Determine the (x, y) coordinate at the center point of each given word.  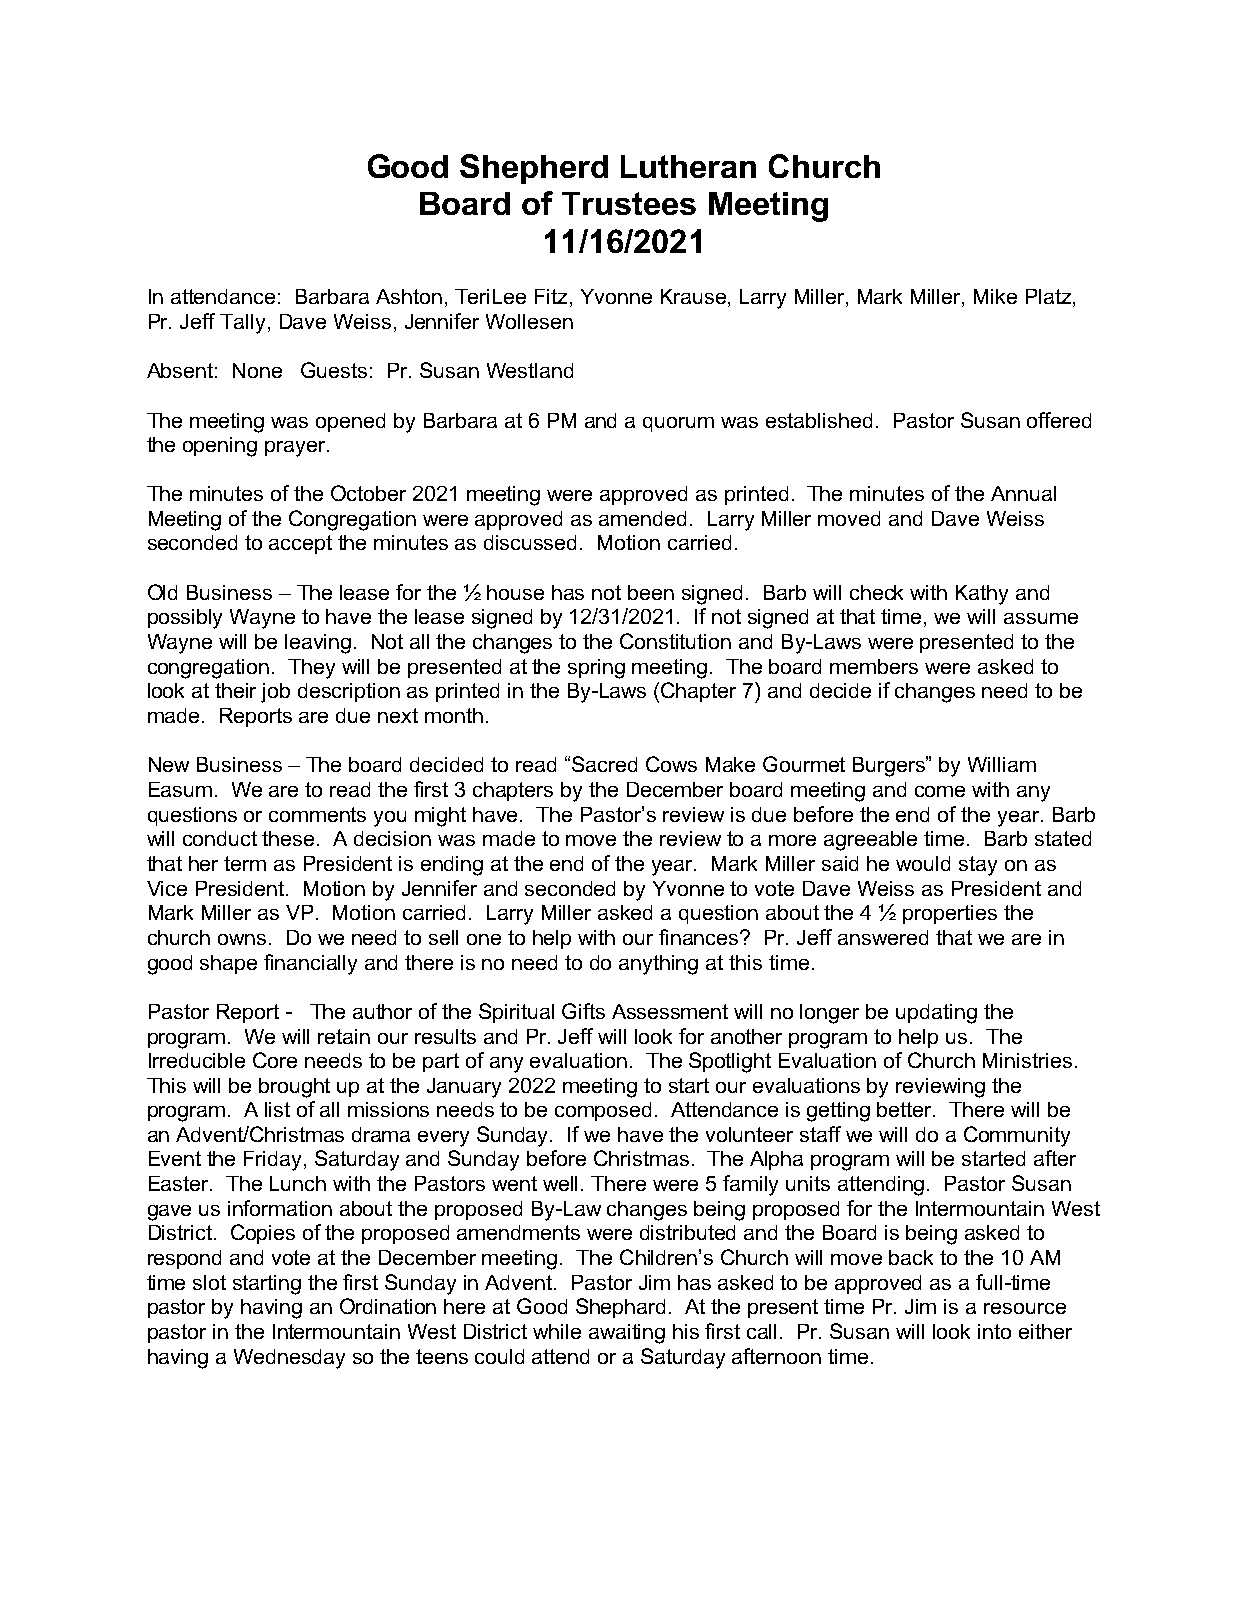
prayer (296, 449)
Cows (671, 764)
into (994, 1331)
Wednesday (289, 1359)
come (940, 791)
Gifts (583, 1011)
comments (317, 814)
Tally (242, 324)
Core (275, 1060)
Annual (1023, 493)
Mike (995, 296)
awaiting (627, 1334)
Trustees (629, 203)
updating (936, 1014)
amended (642, 518)
